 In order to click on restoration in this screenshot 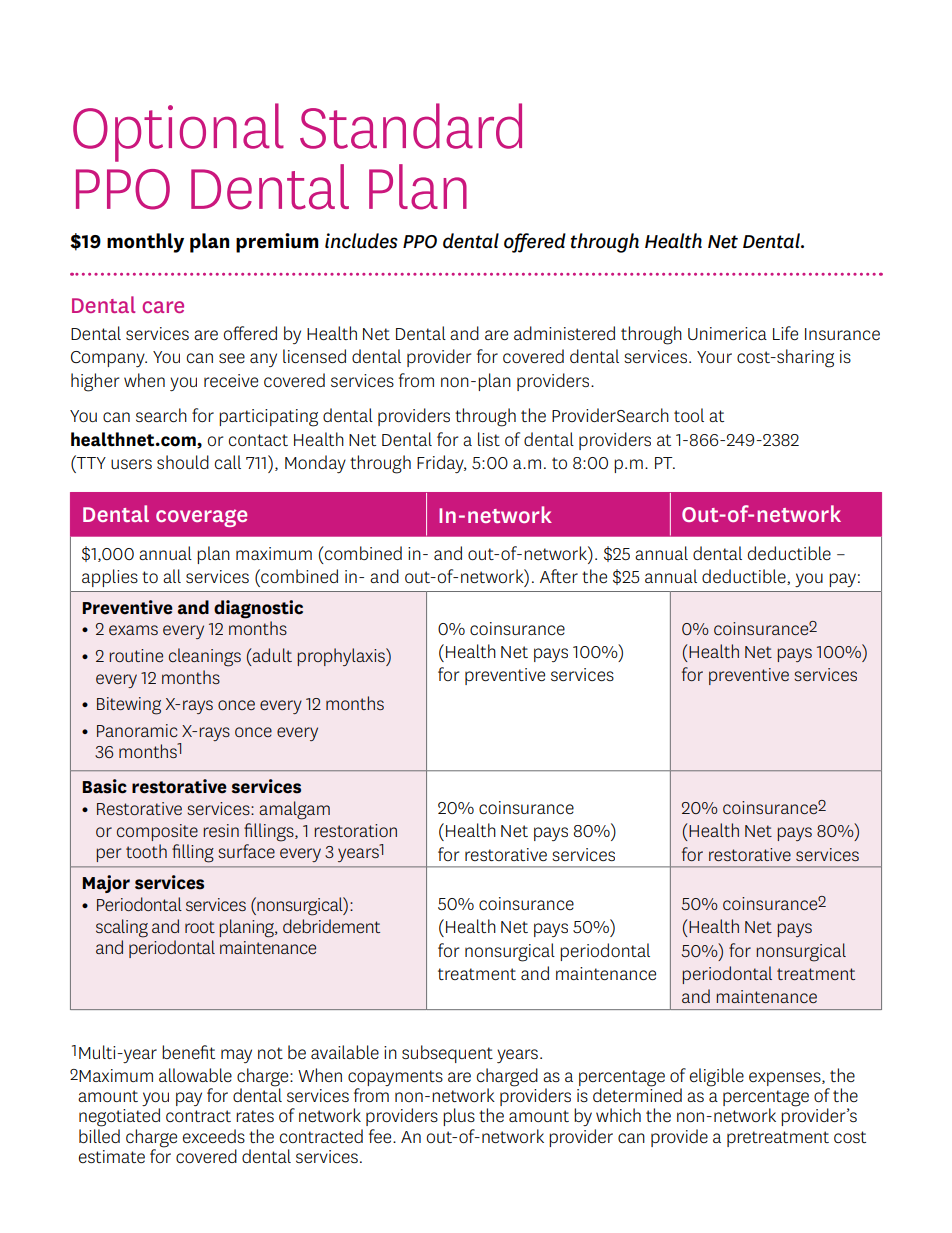, I will do `click(355, 830)`.
